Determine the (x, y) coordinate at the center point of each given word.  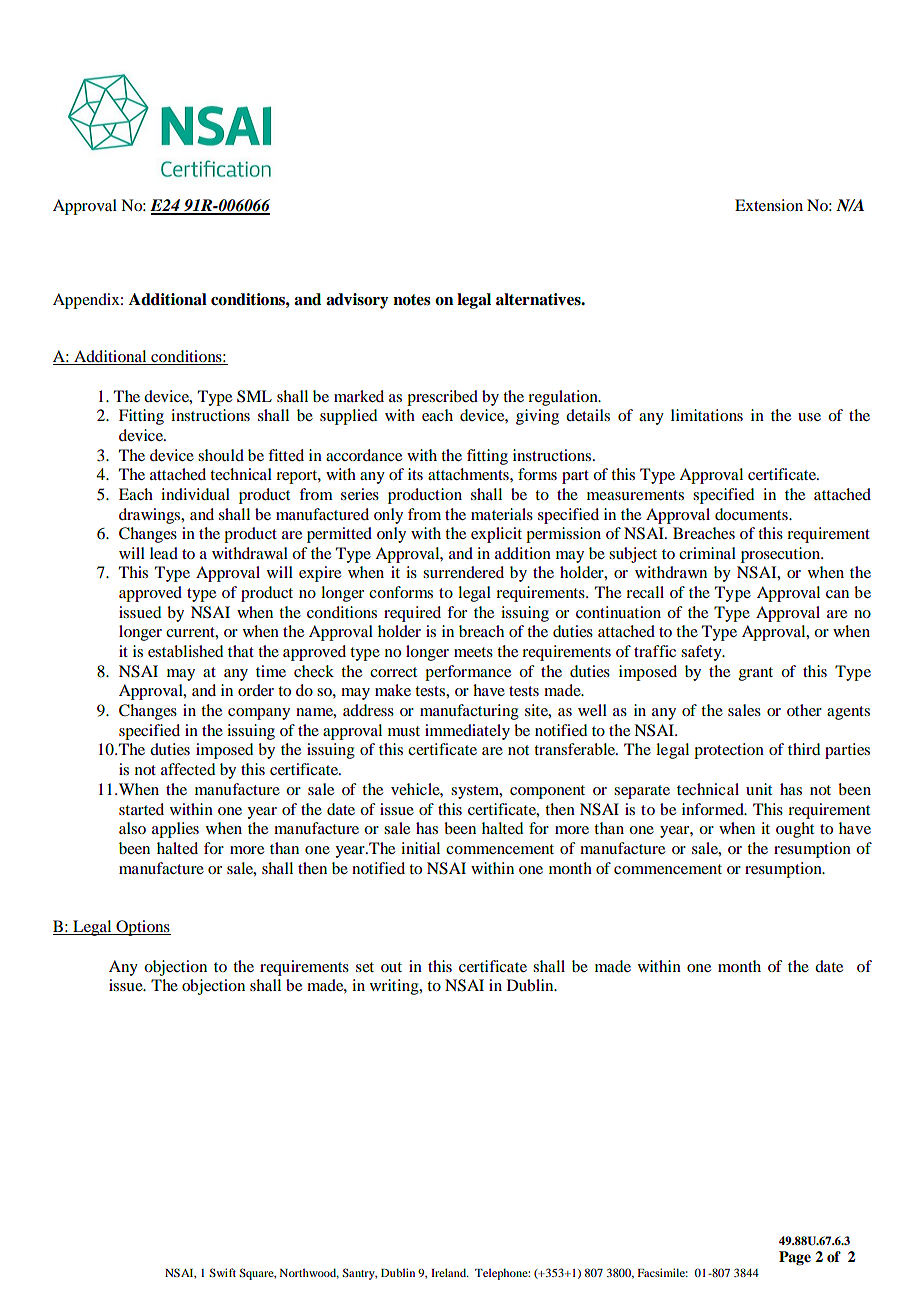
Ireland (450, 1272)
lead (164, 553)
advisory (357, 301)
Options (142, 928)
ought (795, 830)
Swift (222, 1272)
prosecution (782, 555)
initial (420, 848)
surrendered (463, 572)
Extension (769, 205)
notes (412, 300)
